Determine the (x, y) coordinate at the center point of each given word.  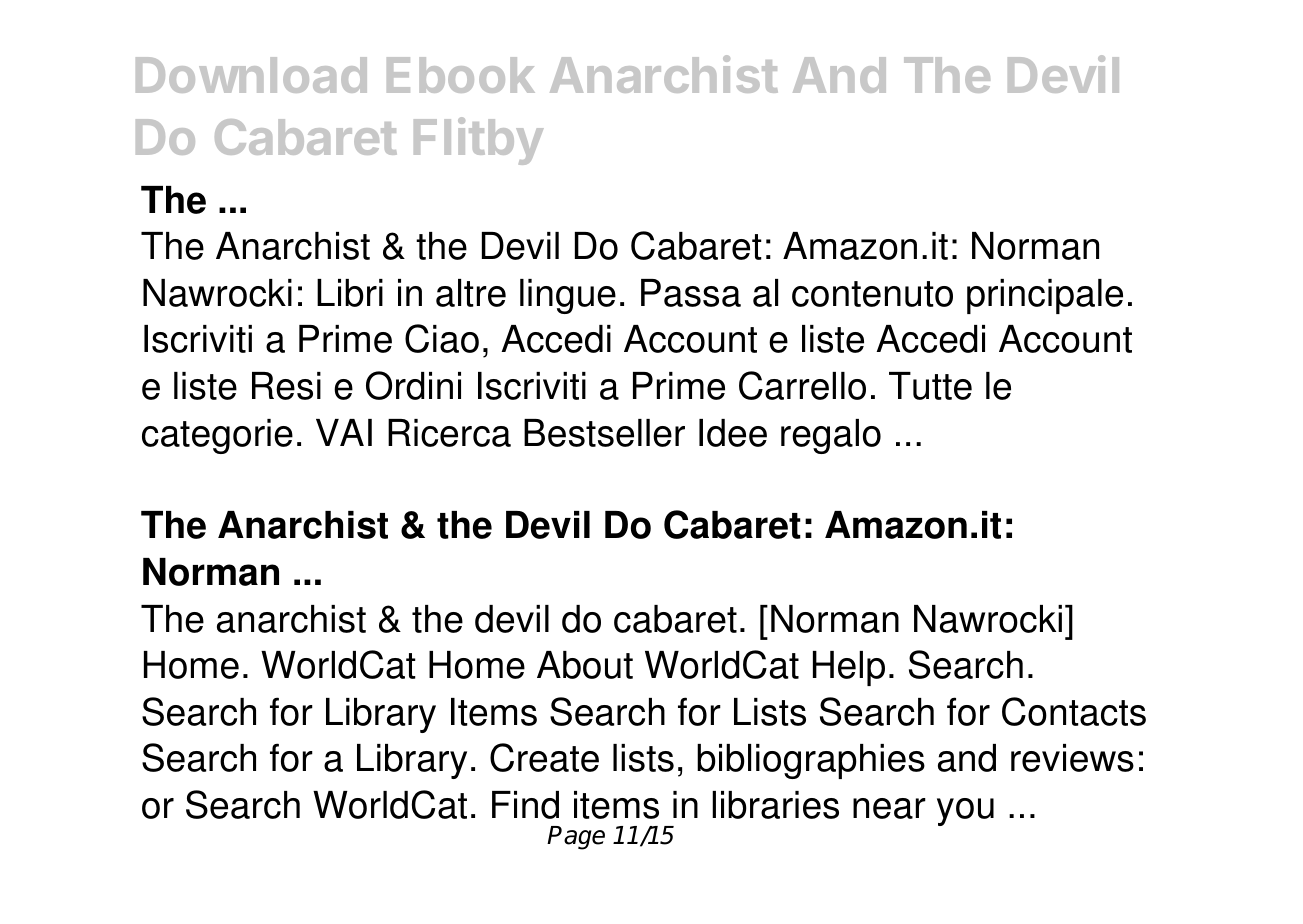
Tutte (930, 386)
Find (525, 805)
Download (251, 75)
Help (849, 668)
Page (576, 838)
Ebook (461, 75)
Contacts (1074, 711)
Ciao (442, 338)
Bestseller (604, 433)
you (965, 812)
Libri (350, 293)
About (585, 665)
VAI (344, 432)
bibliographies (811, 761)
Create (544, 757)
